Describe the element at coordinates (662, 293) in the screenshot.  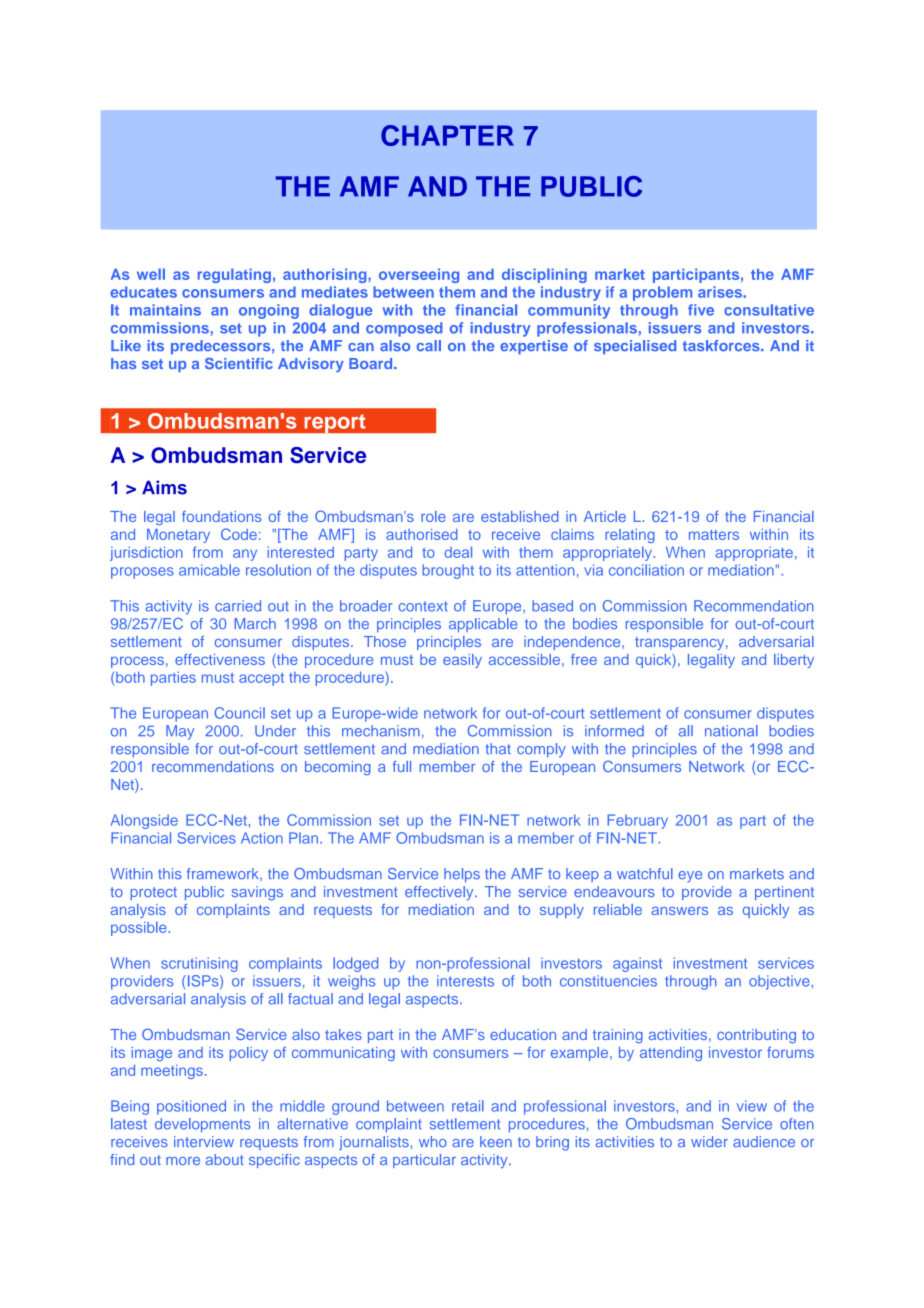
I see `problem` at that location.
